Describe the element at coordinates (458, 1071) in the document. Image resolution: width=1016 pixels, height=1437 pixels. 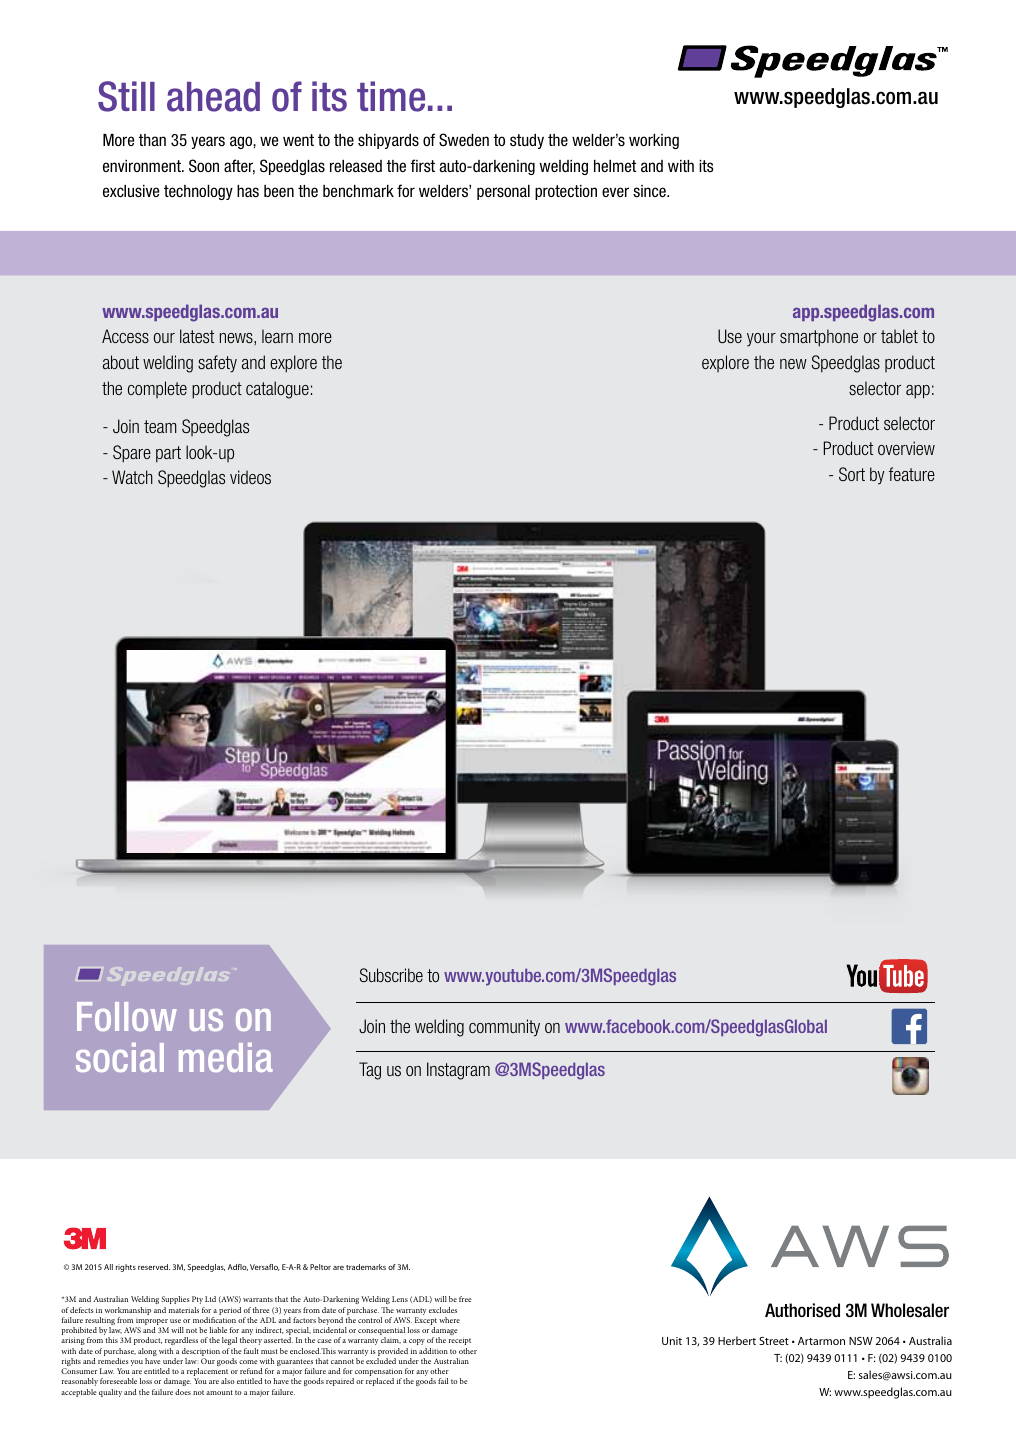
I see `Instagram` at that location.
